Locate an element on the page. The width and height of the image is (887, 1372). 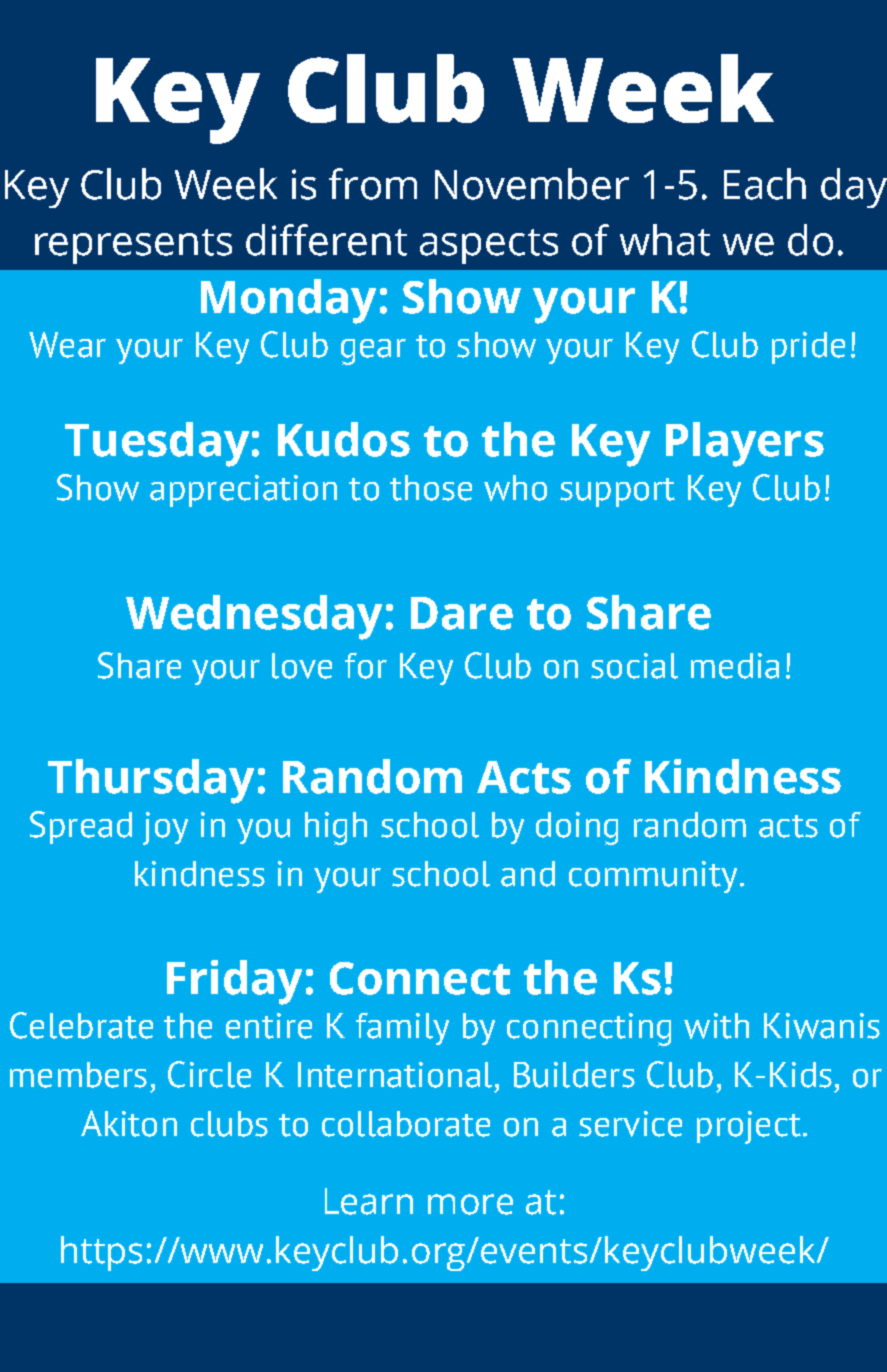
media is located at coordinates (735, 666).
